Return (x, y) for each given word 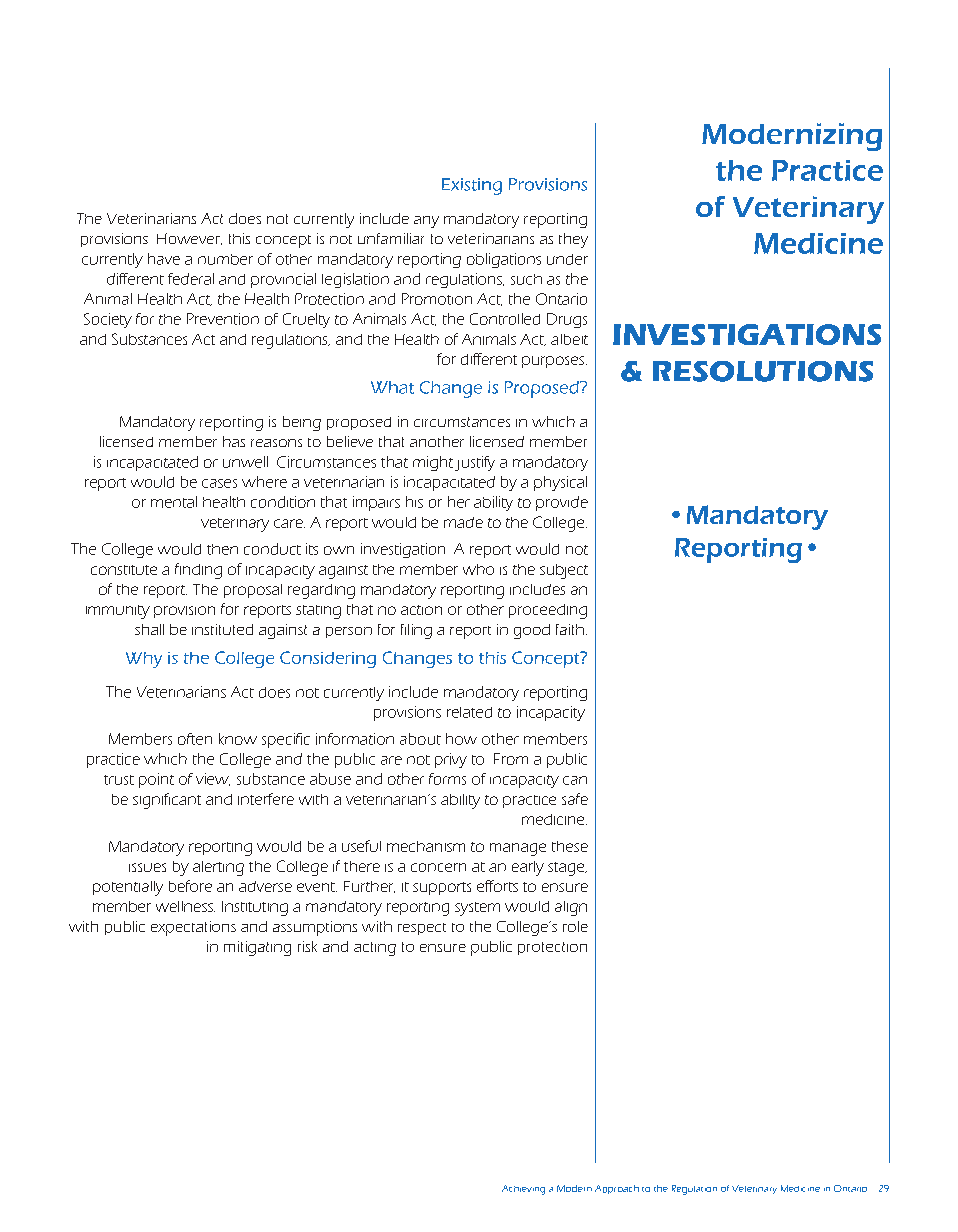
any (426, 222)
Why (144, 660)
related (469, 712)
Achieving (523, 1190)
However (189, 239)
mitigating (257, 948)
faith (570, 629)
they (573, 240)
